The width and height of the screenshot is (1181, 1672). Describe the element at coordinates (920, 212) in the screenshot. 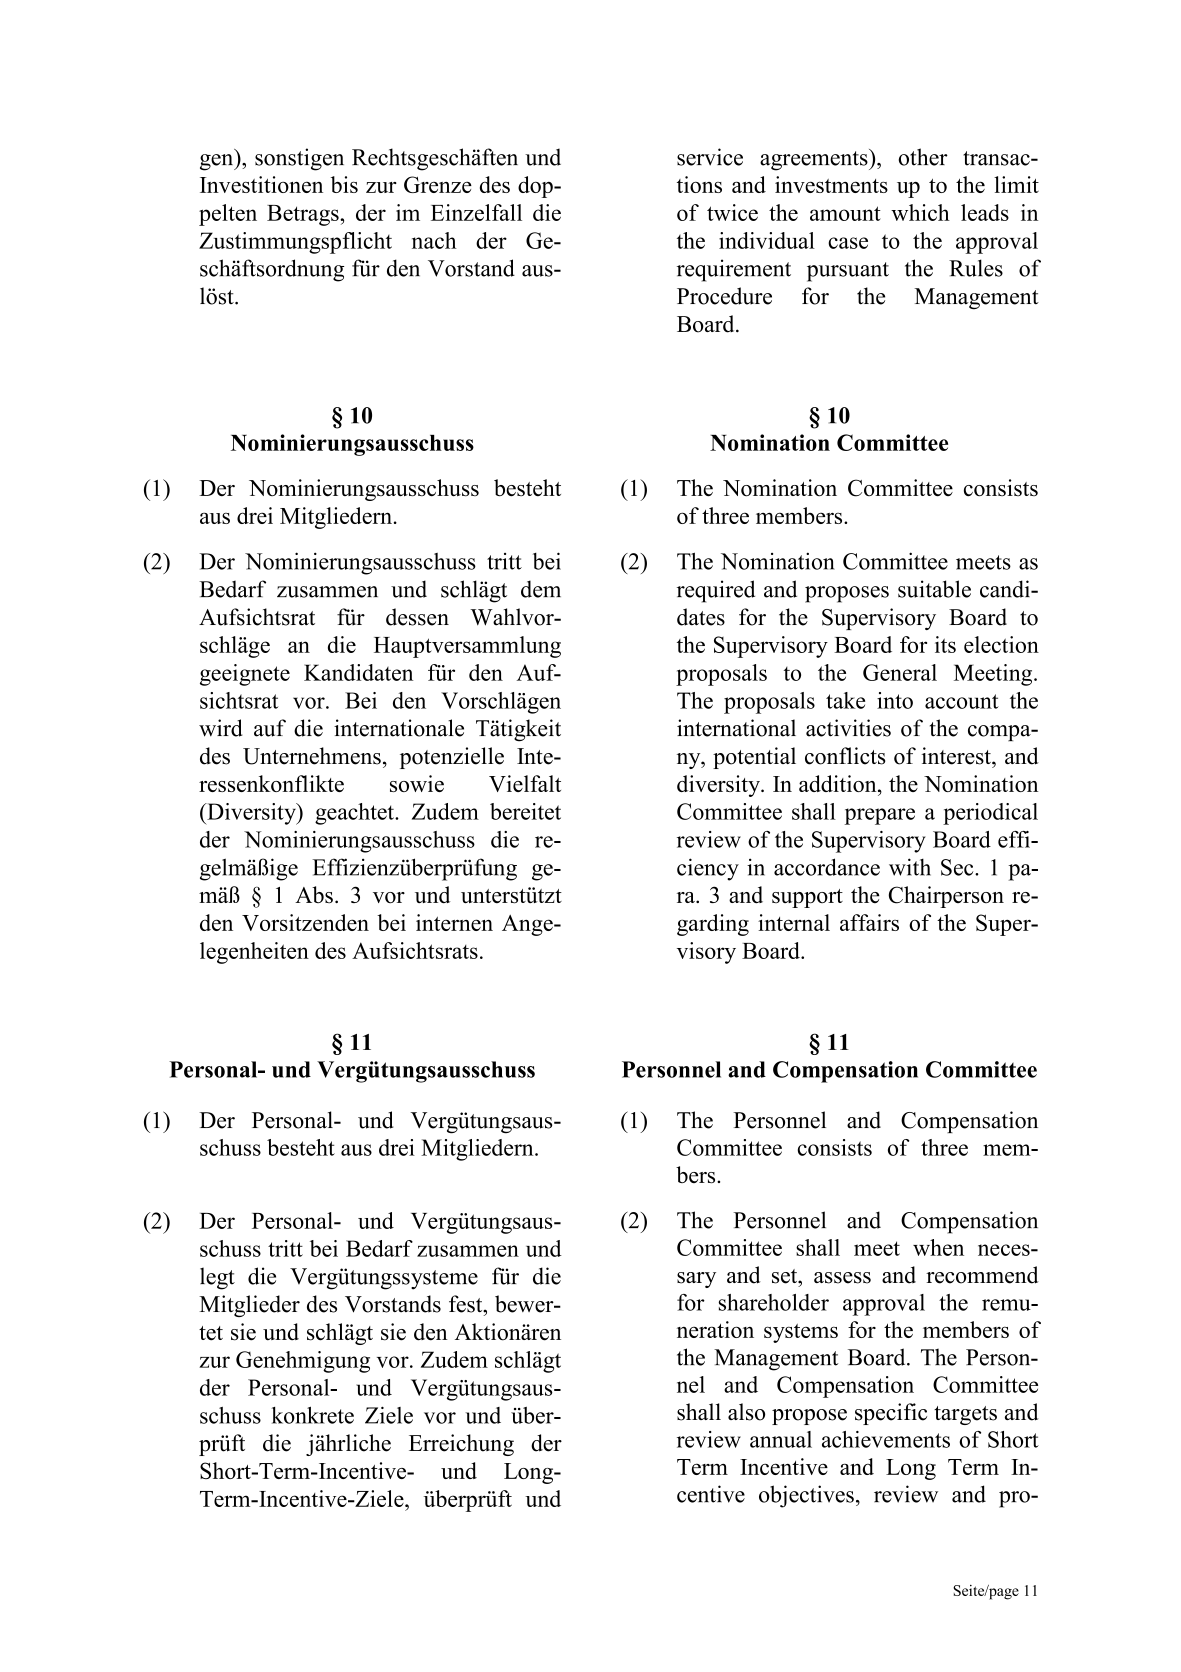

I see `which` at that location.
